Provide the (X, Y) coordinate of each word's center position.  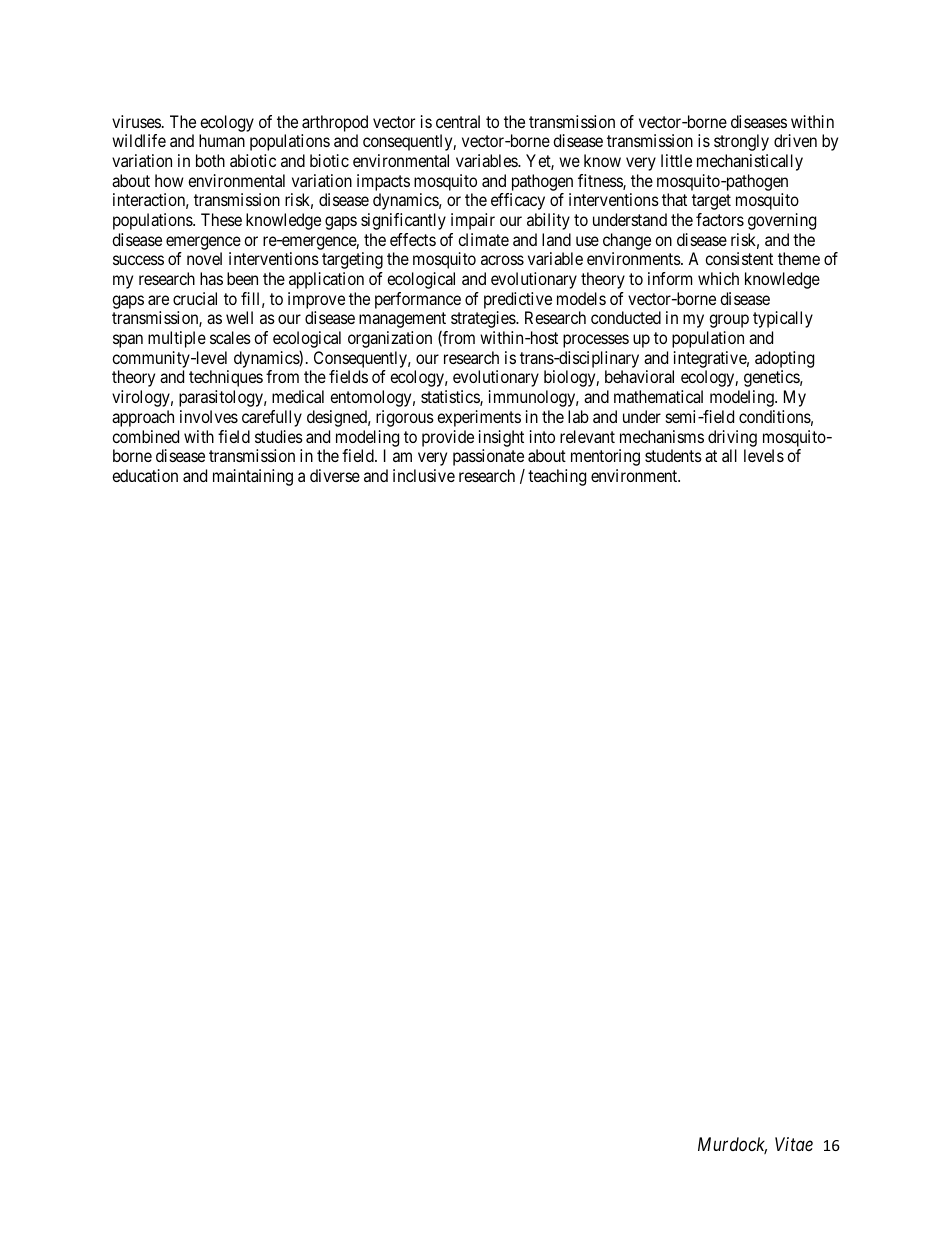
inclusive (424, 475)
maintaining (253, 477)
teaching (557, 477)
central (458, 121)
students (673, 455)
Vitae (794, 1144)
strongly (741, 142)
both (210, 160)
